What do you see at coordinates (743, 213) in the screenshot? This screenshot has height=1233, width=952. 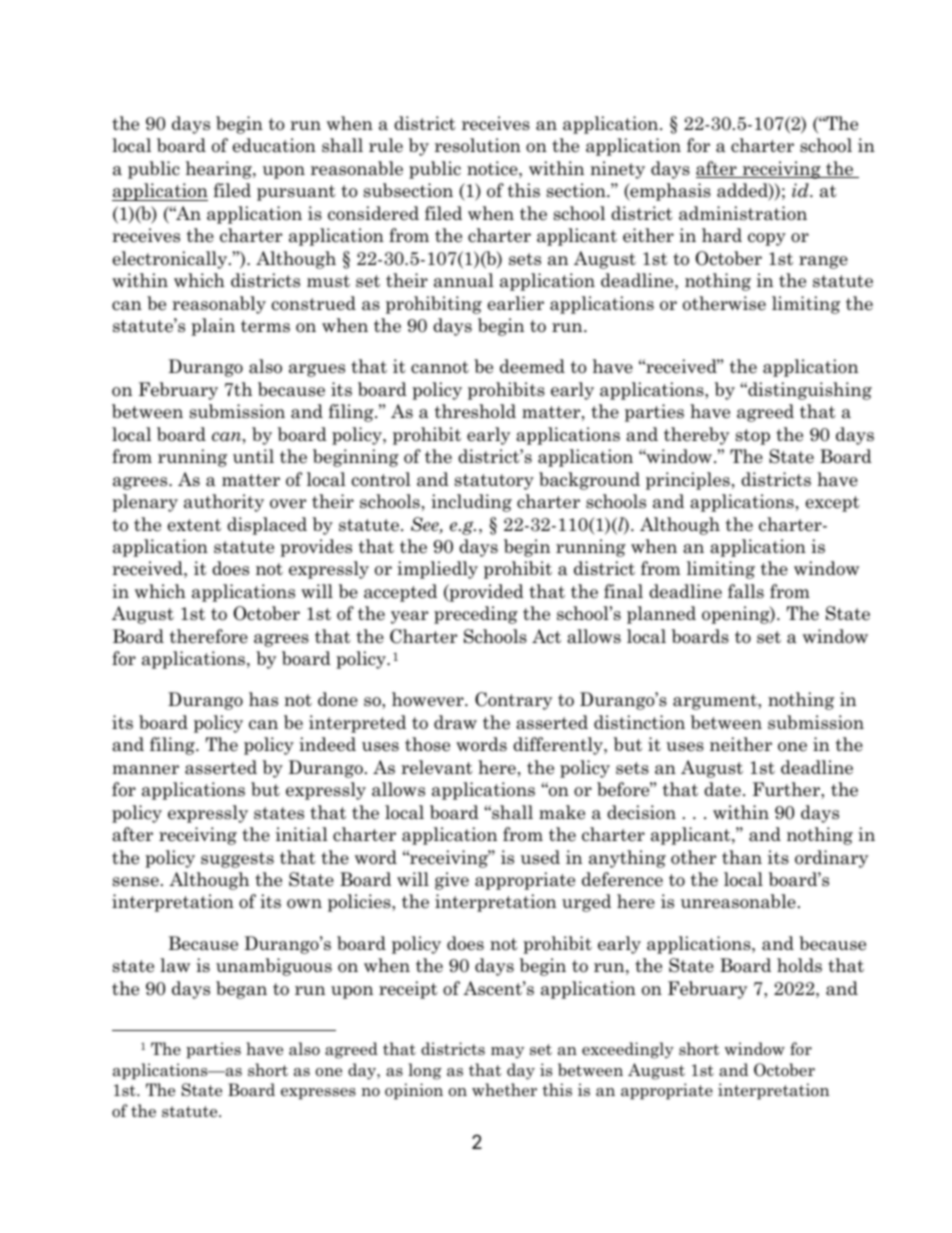 I see `administration` at bounding box center [743, 213].
